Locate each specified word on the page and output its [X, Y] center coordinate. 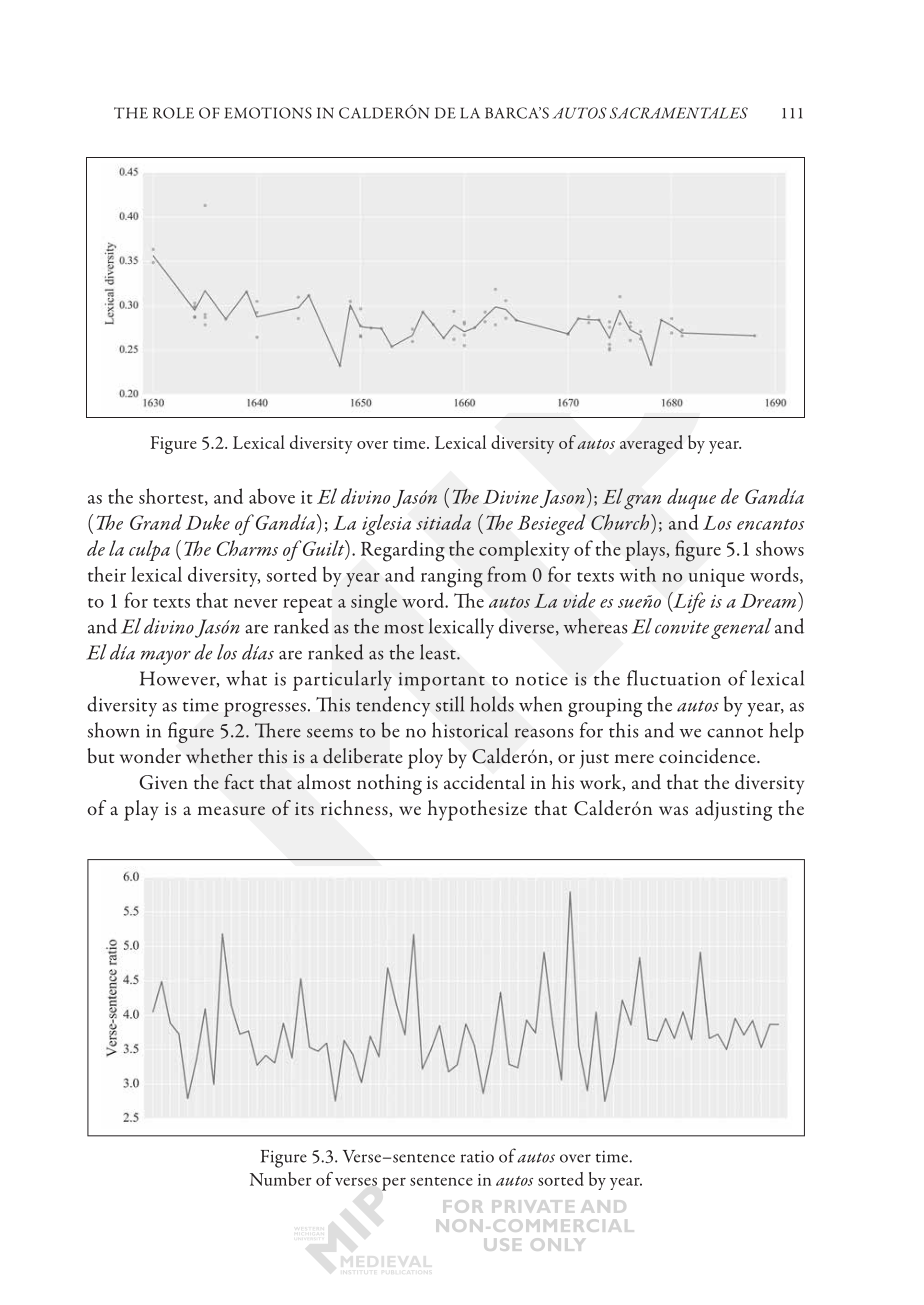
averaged [651, 444]
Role [173, 113]
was [673, 810]
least [439, 652]
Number [281, 1179]
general [741, 628]
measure [231, 810]
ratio [477, 1156]
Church [620, 522]
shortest [172, 497]
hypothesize [477, 810]
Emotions [268, 113]
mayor [166, 658]
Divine [511, 497]
